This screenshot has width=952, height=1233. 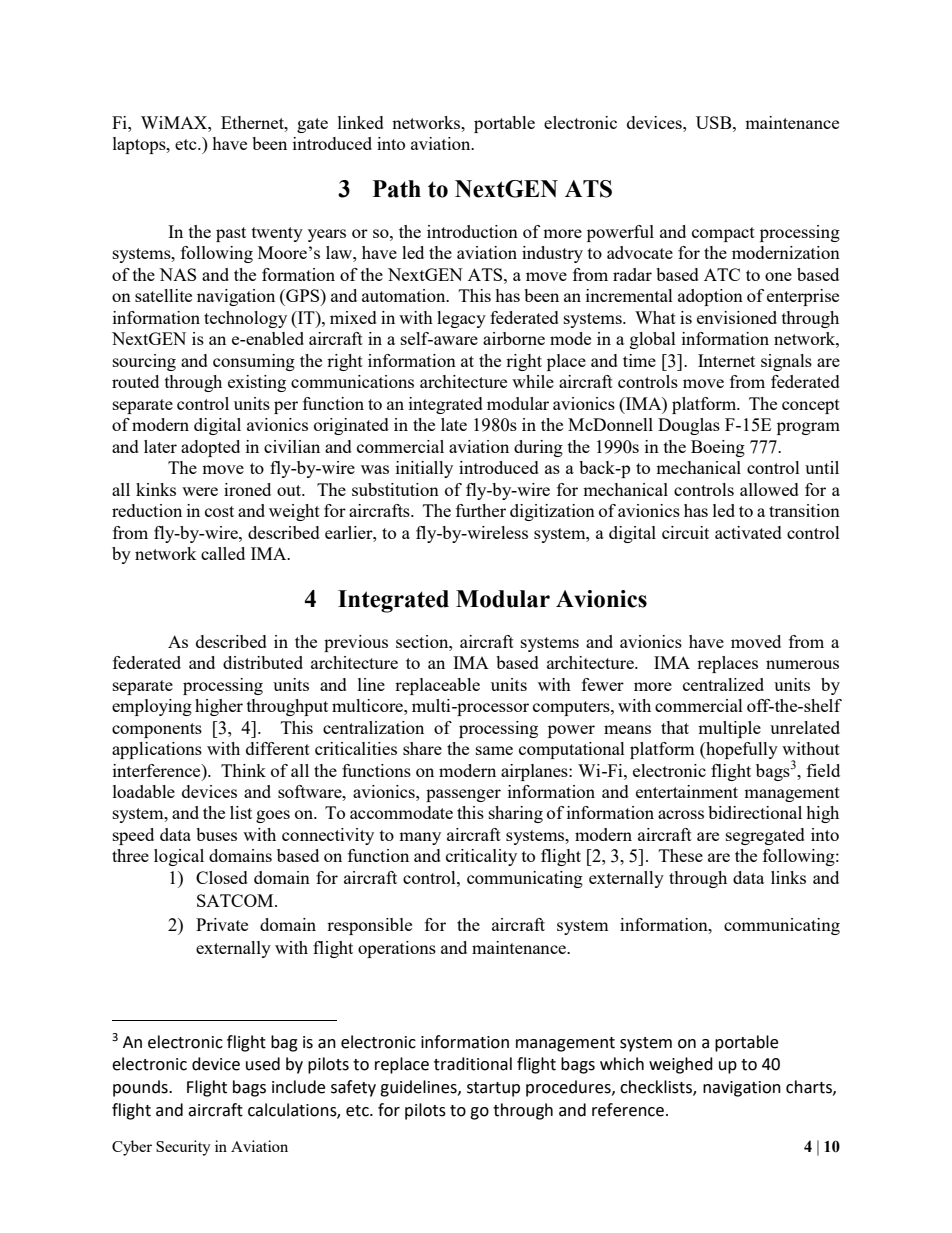 What do you see at coordinates (243, 770) in the screenshot?
I see `Think` at bounding box center [243, 770].
